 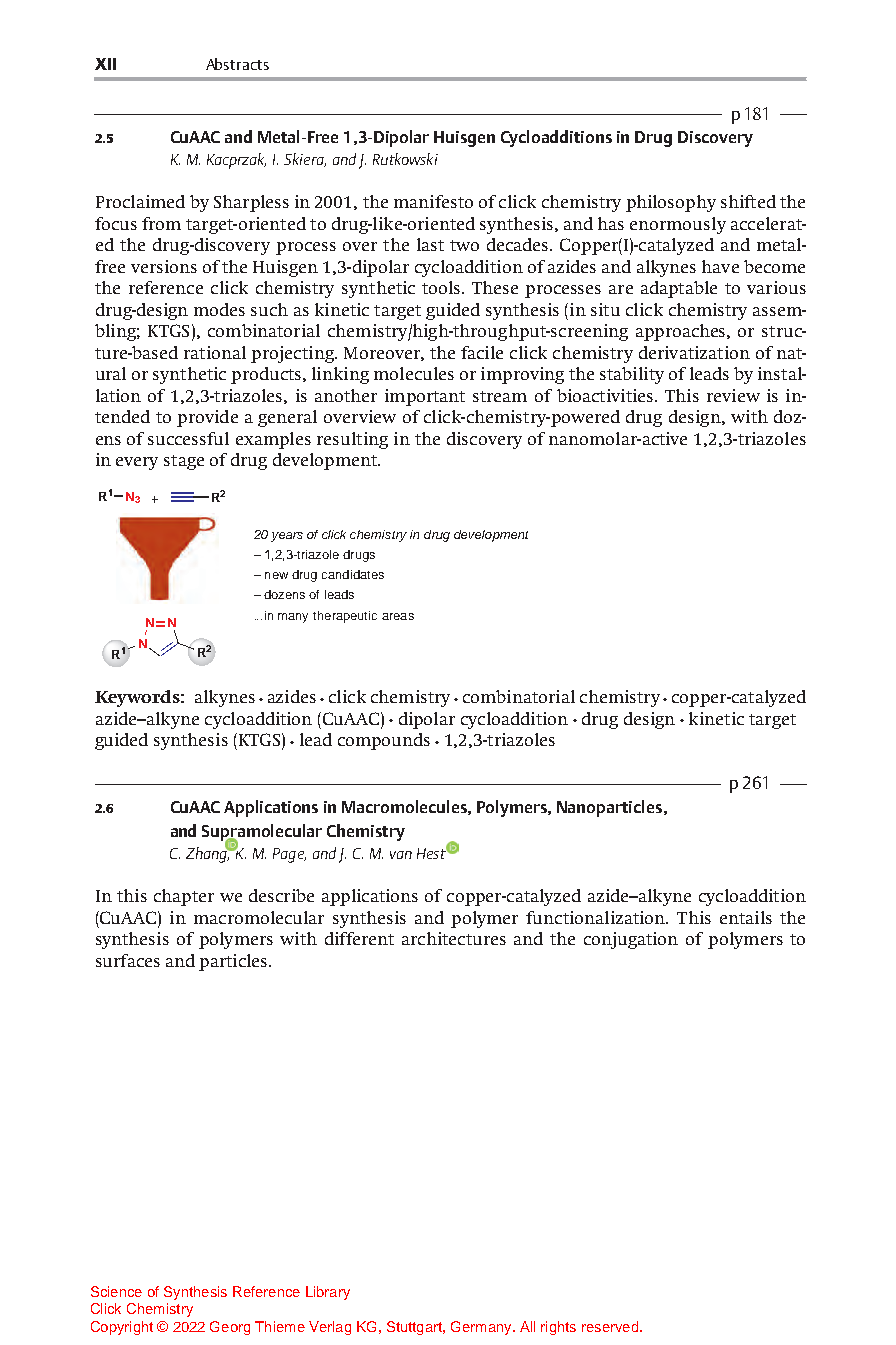 I want to click on Supramolecular, so click(x=262, y=833).
